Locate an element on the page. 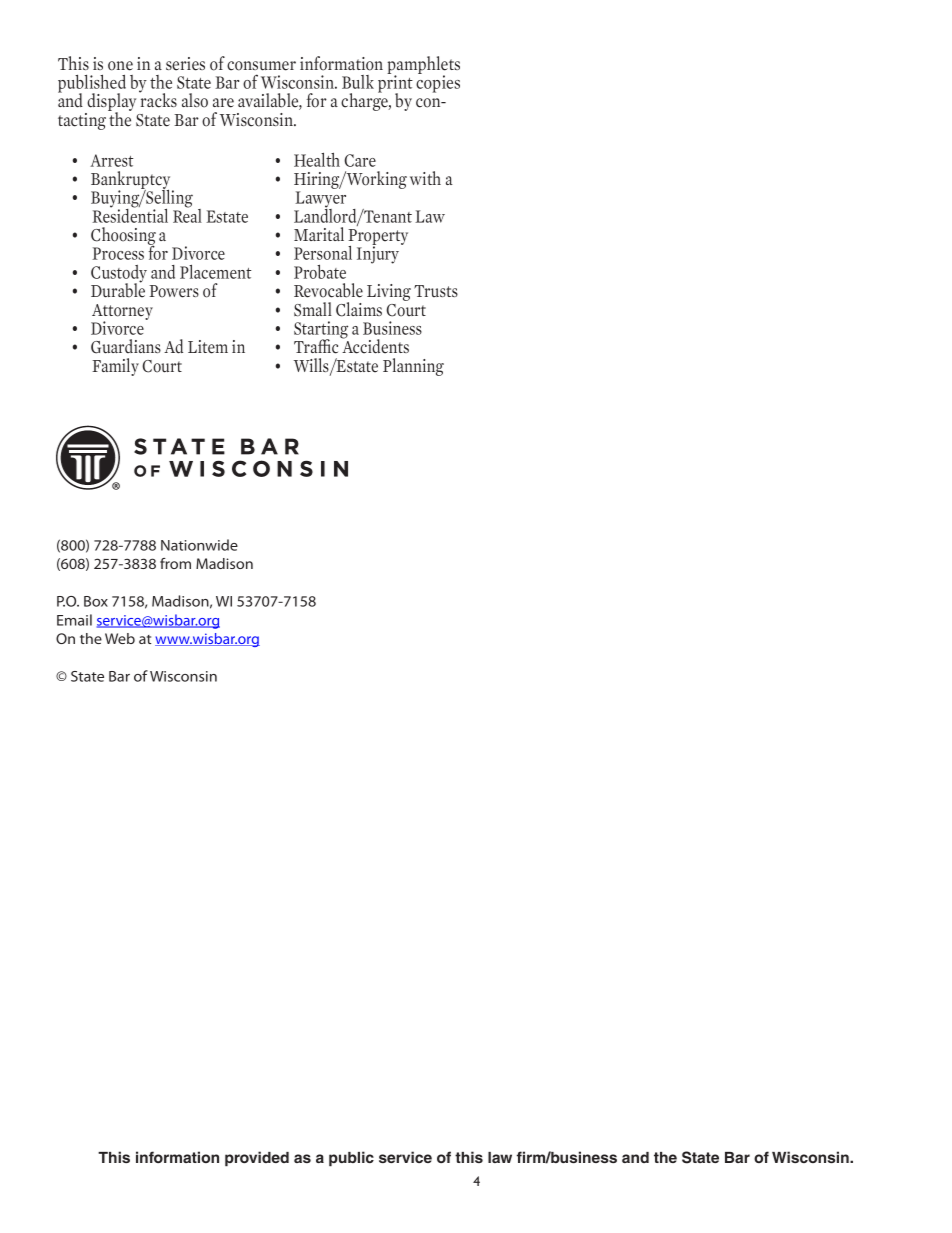 The width and height of the document is (952, 1233). Nationwide is located at coordinates (199, 545).
